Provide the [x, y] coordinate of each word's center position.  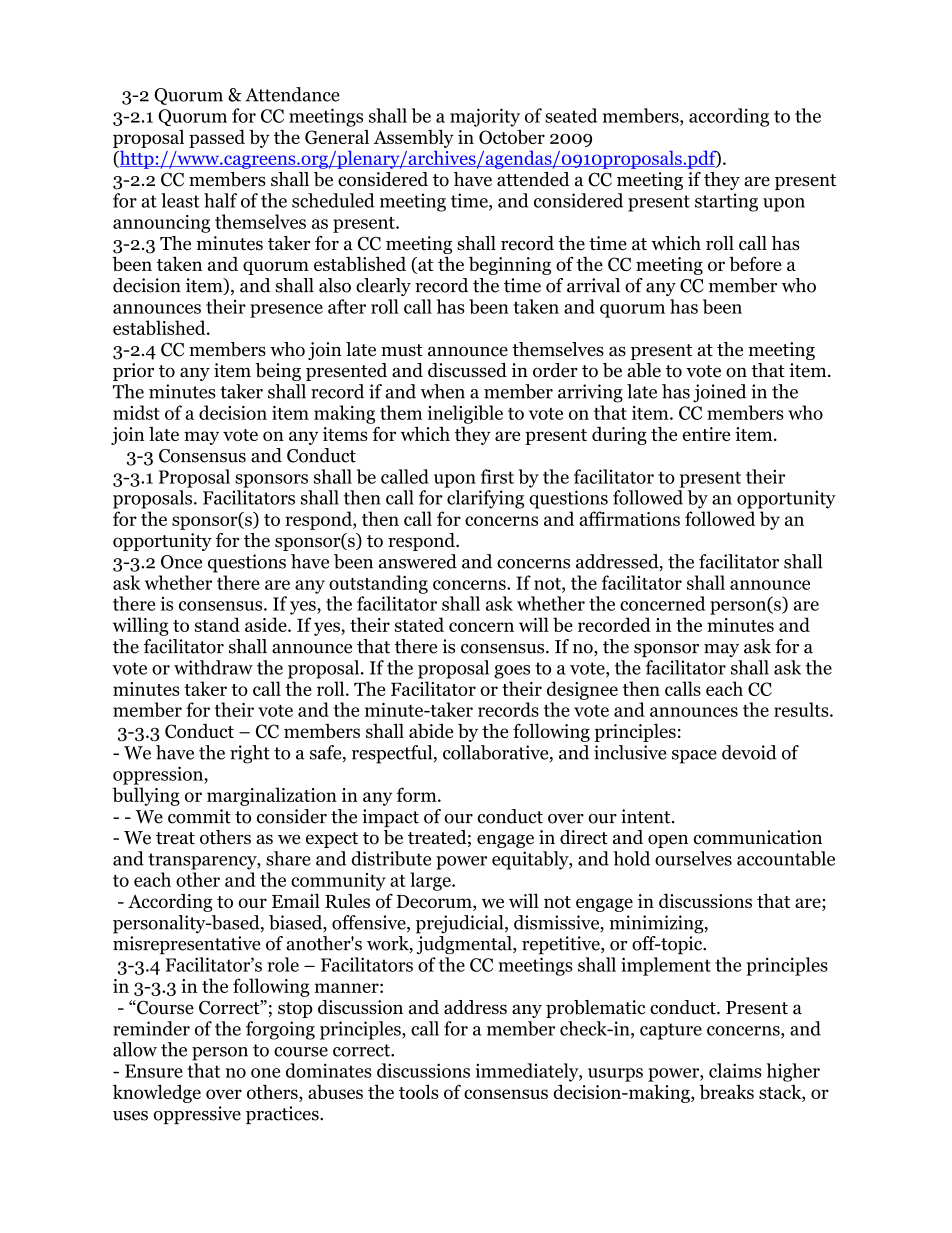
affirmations [629, 518]
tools [419, 1091]
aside [267, 624]
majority [485, 117]
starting [726, 202]
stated [419, 624]
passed [217, 138]
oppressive [197, 1115]
